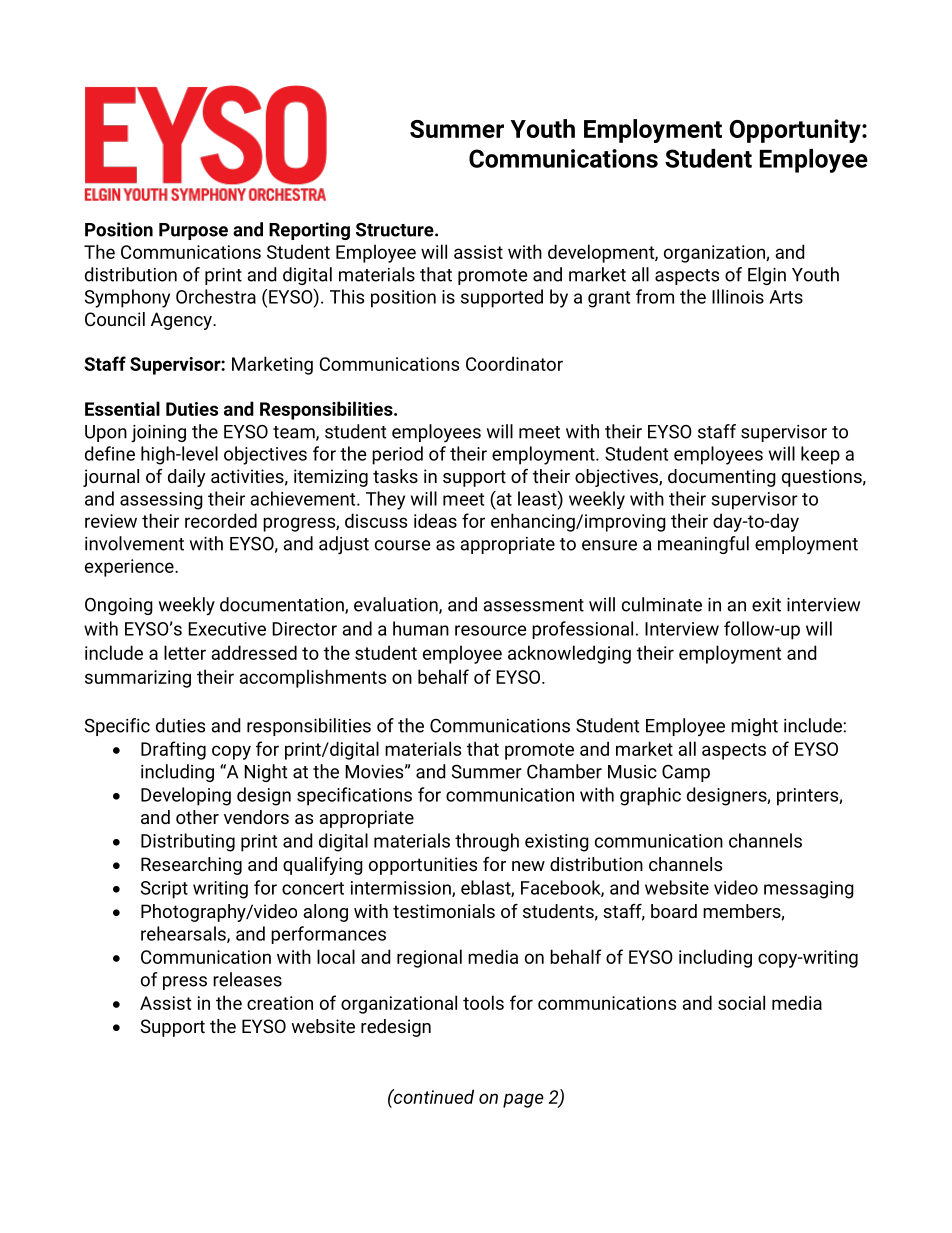 Image resolution: width=952 pixels, height=1233 pixels. Describe the element at coordinates (433, 1096) in the image. I see `continued` at that location.
